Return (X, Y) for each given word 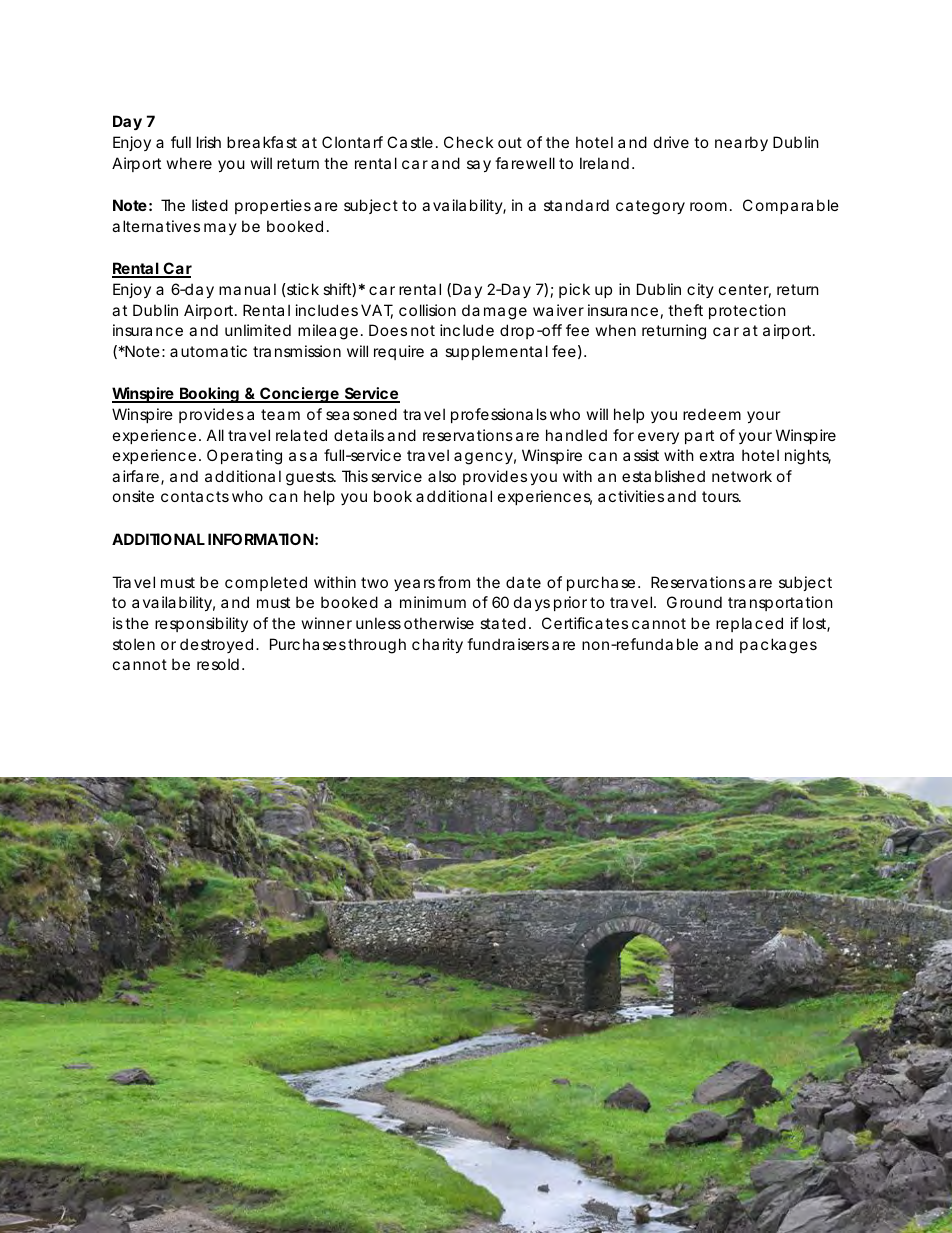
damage (494, 312)
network (742, 476)
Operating (244, 457)
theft (685, 310)
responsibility (201, 624)
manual (247, 289)
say (479, 166)
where (189, 163)
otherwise (439, 623)
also (442, 476)
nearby (741, 143)
